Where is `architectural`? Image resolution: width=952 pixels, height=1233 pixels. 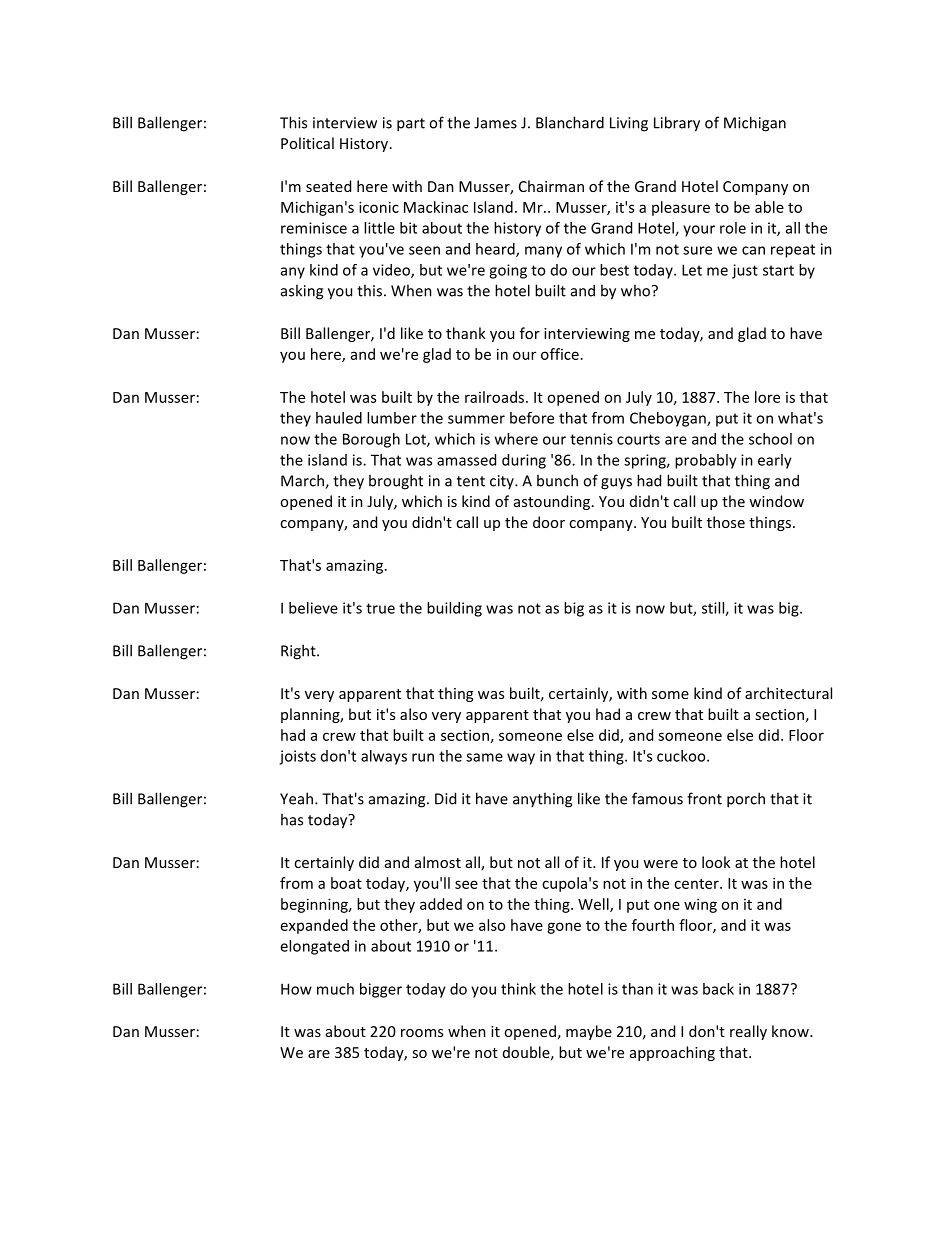
architectural is located at coordinates (788, 693).
